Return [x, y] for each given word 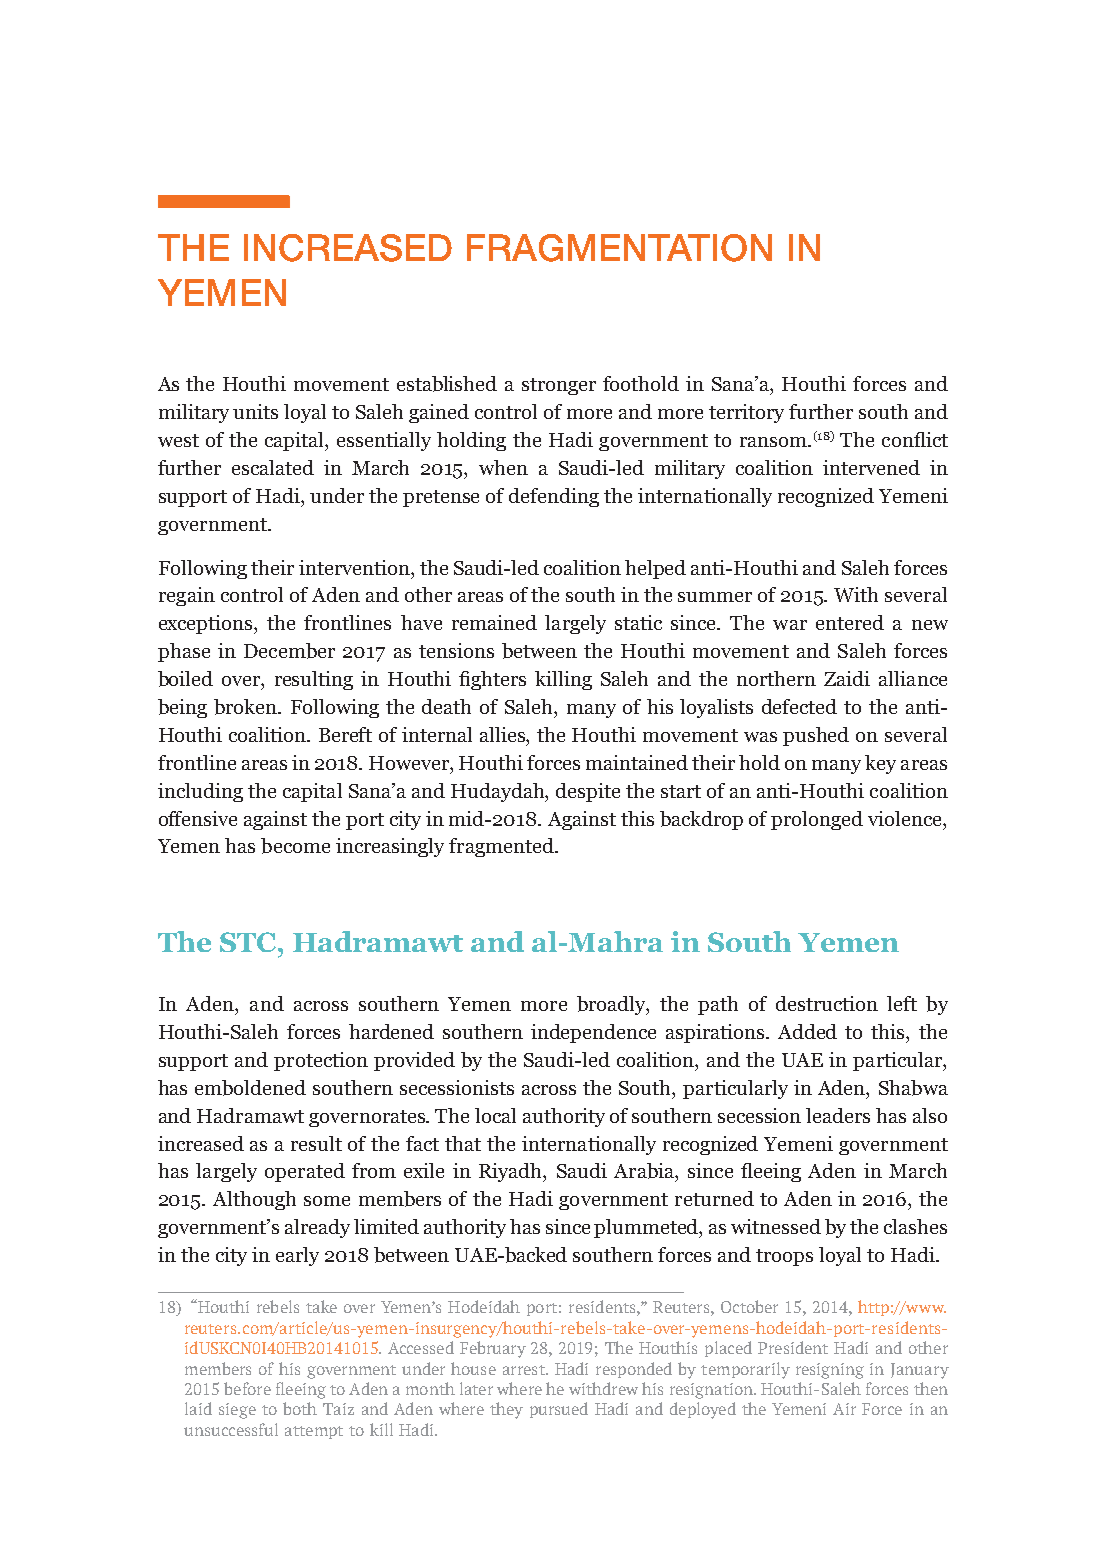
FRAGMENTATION [619, 248]
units [255, 411]
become [295, 846]
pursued [559, 1410]
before [247, 1388]
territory [746, 413]
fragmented [502, 847]
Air [844, 1409]
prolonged [817, 820]
